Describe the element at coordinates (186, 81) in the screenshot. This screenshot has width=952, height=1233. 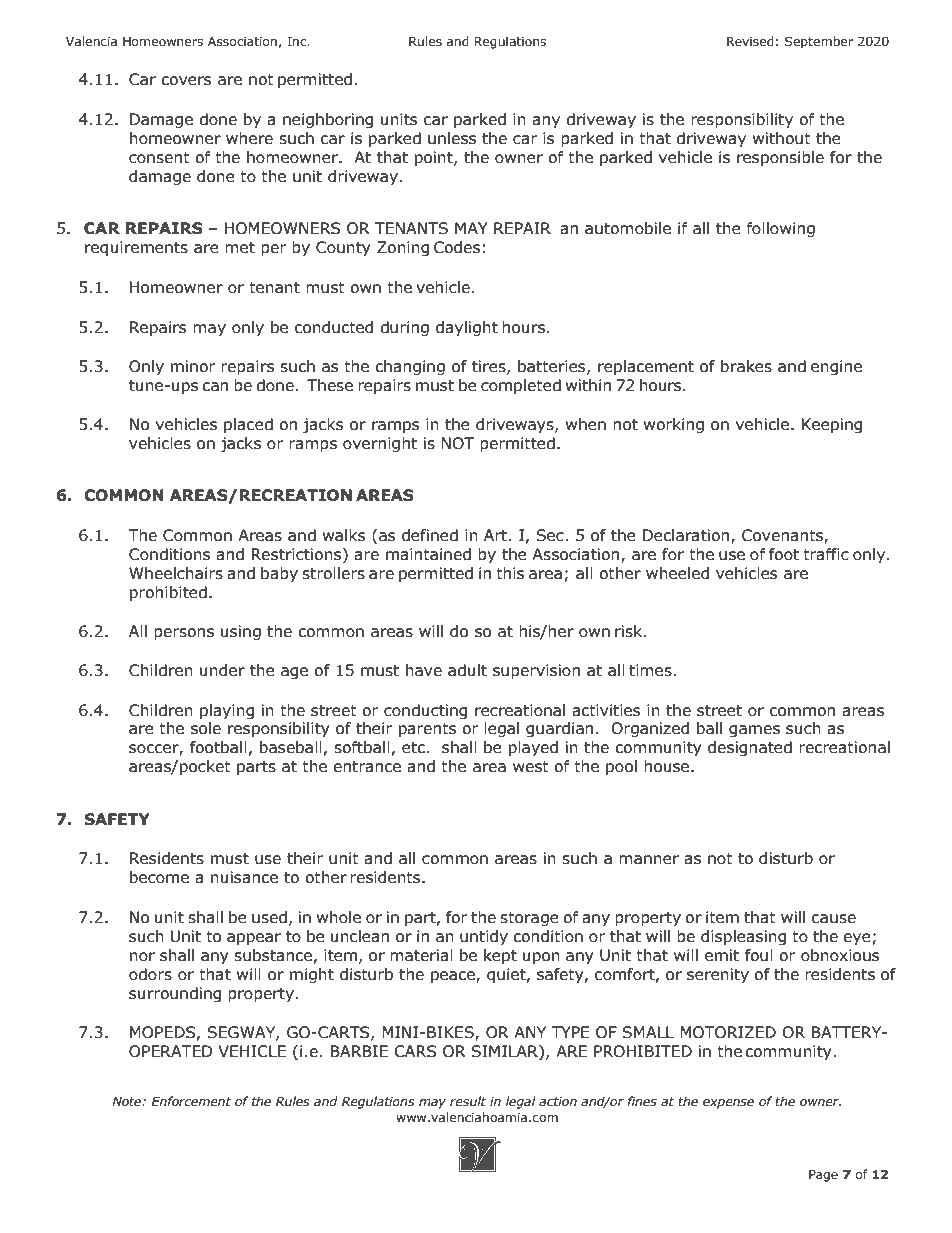
I see `covers` at that location.
